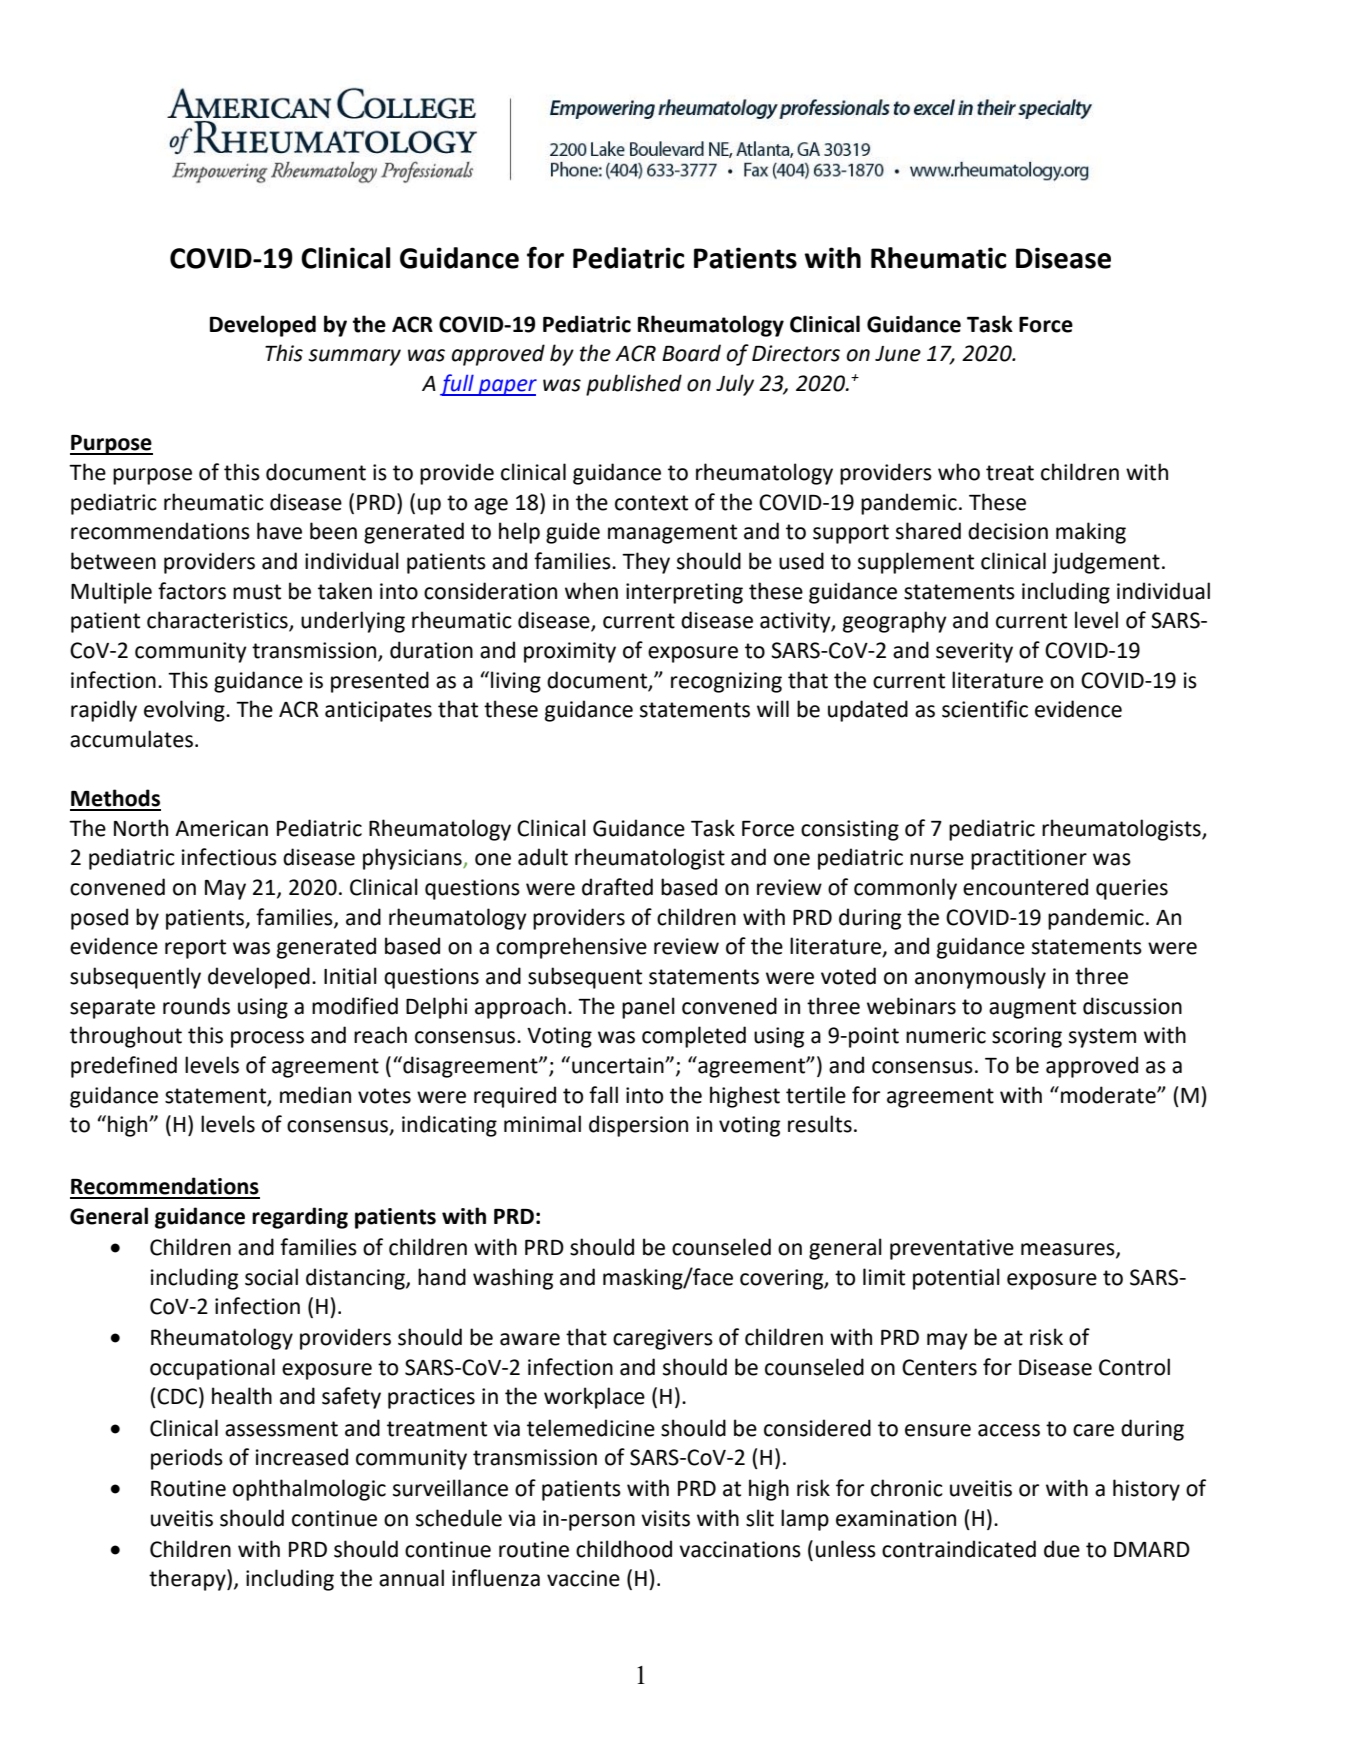  I want to click on published, so click(634, 385).
